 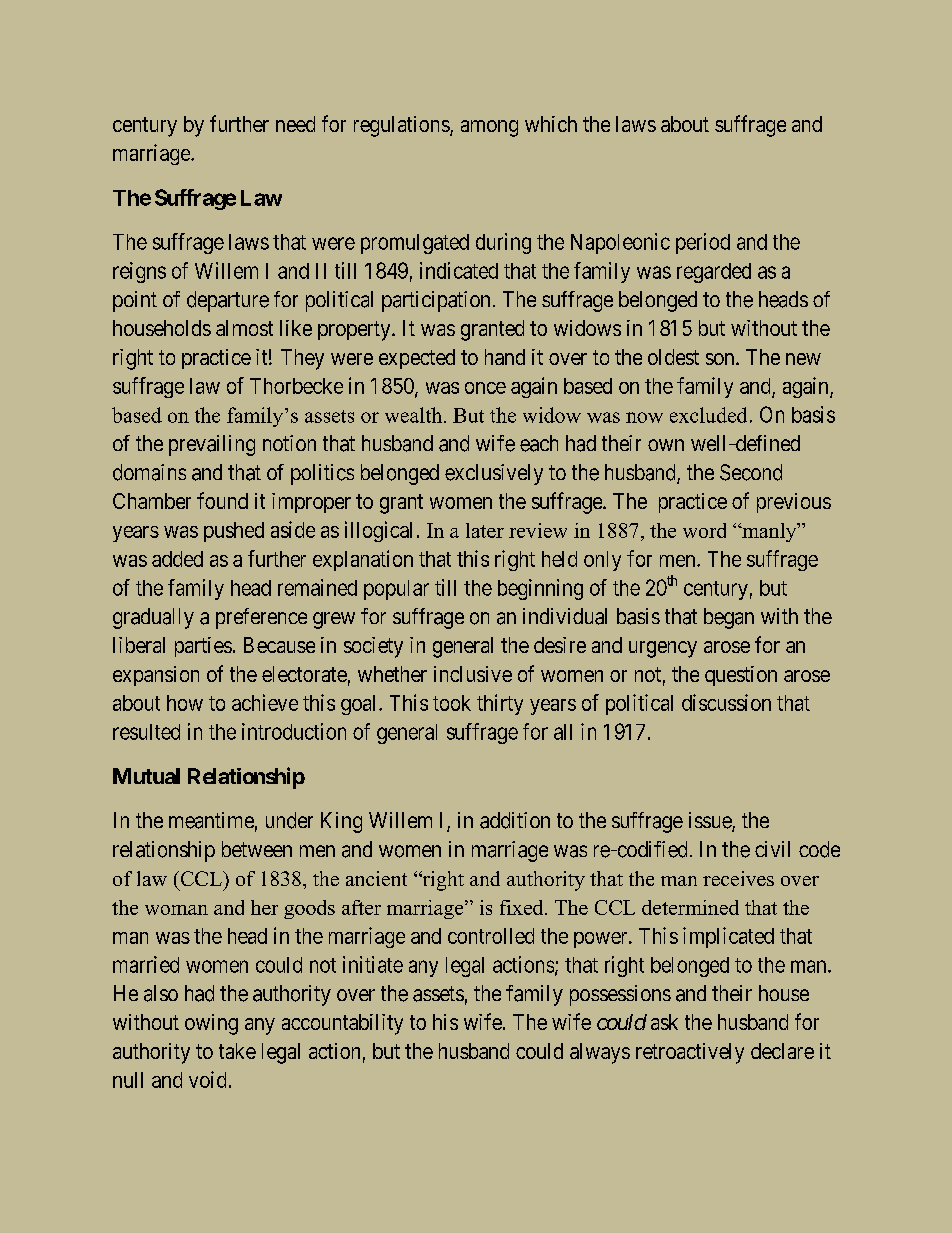 I want to click on preference, so click(x=261, y=618).
